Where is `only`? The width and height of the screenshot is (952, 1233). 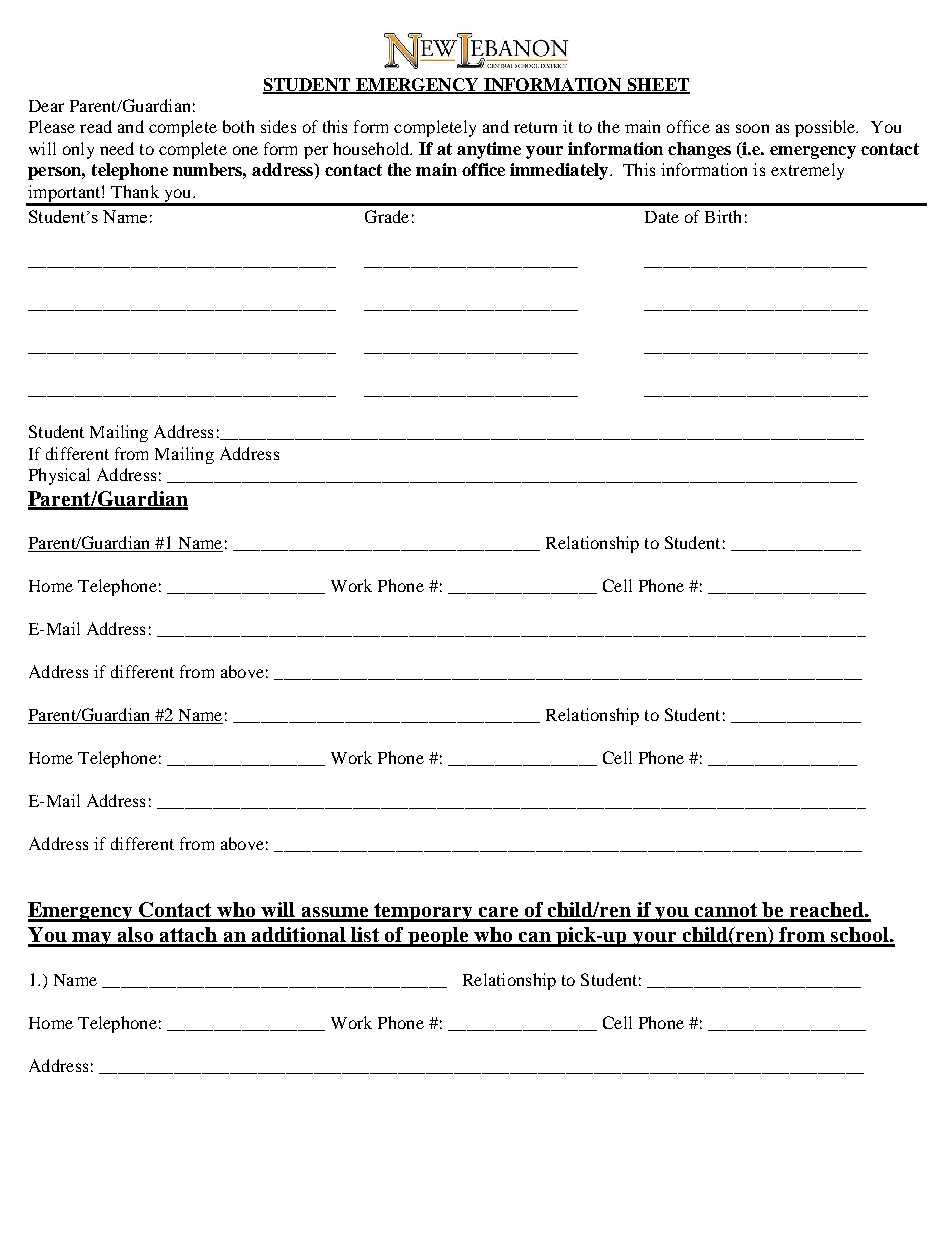
only is located at coordinates (78, 150).
